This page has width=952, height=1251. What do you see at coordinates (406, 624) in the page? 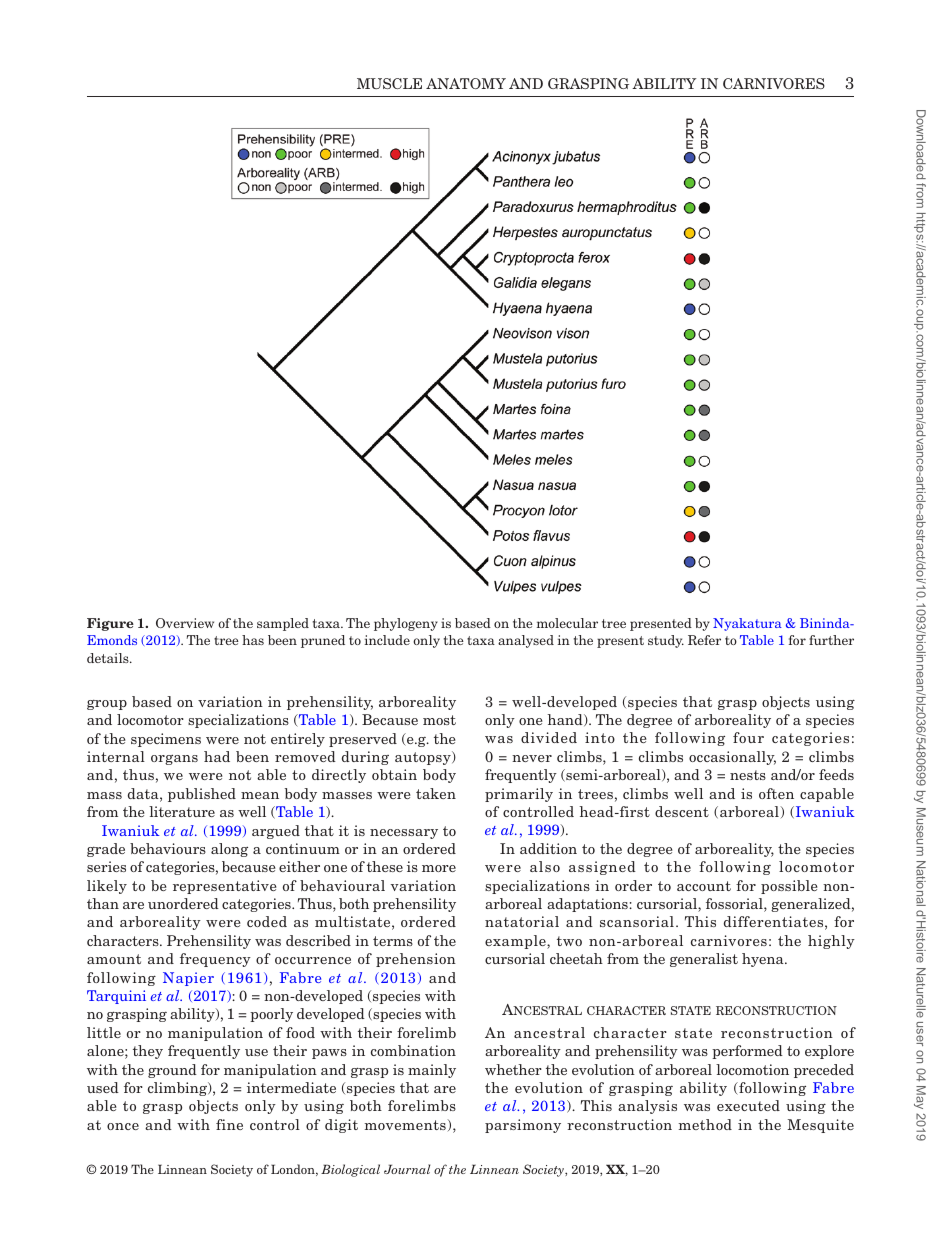
I see `phylogeny` at bounding box center [406, 624].
